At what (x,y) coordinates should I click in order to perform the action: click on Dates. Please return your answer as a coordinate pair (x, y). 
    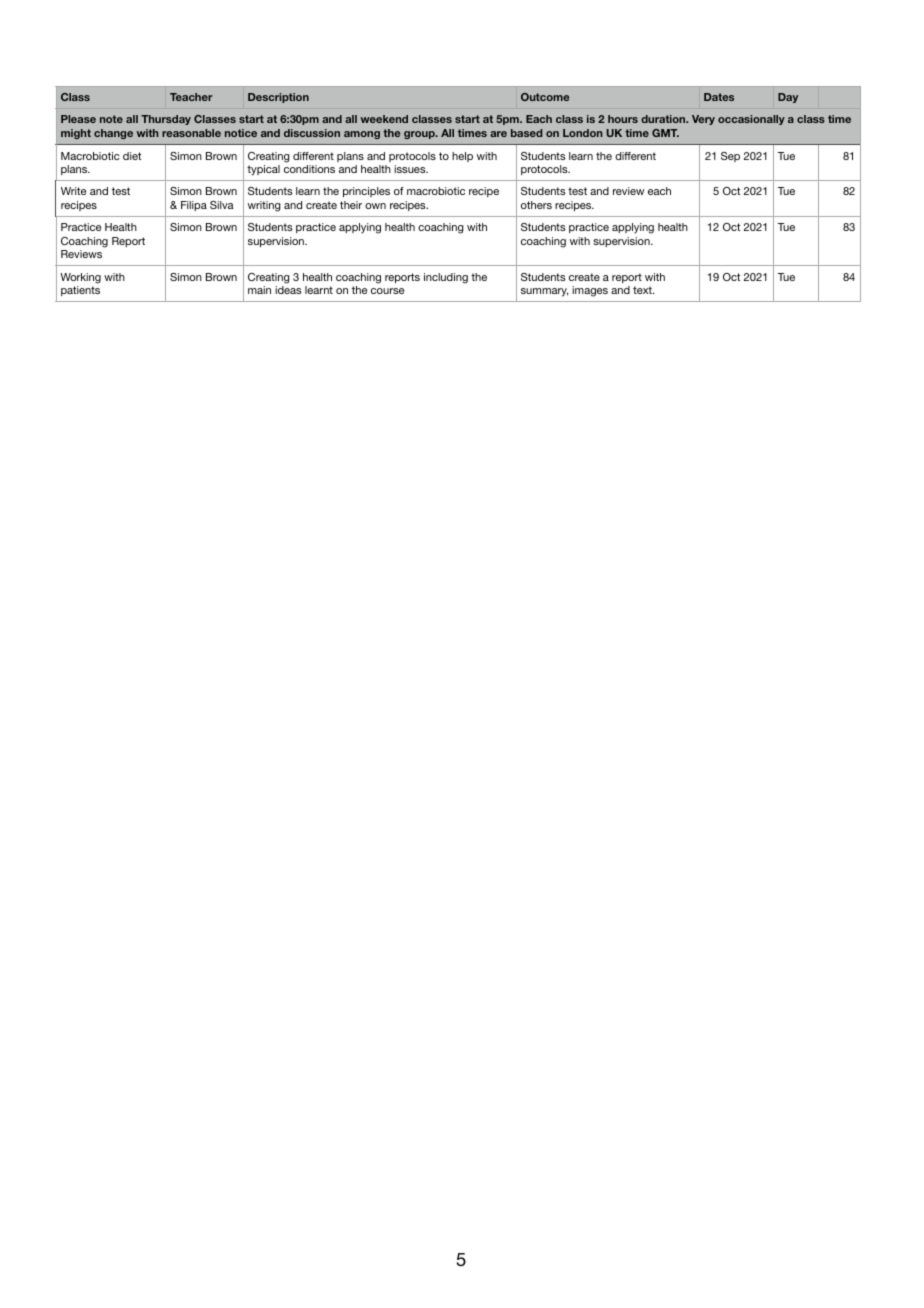
    Looking at the image, I should click on (719, 97).
